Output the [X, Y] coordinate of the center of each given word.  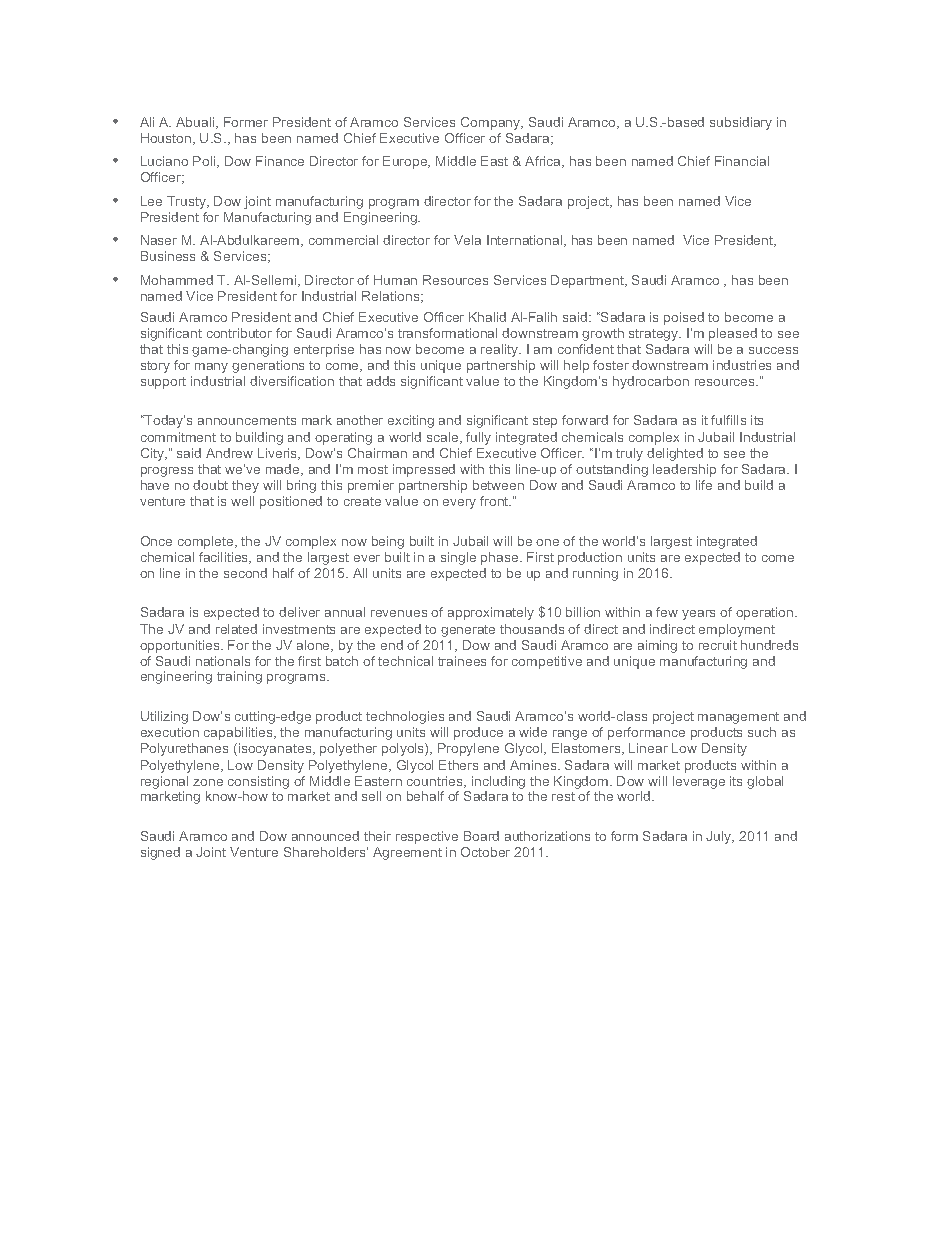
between [498, 485]
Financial [742, 161]
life [704, 485]
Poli [205, 162]
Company [492, 123]
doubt [210, 485]
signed [160, 853]
